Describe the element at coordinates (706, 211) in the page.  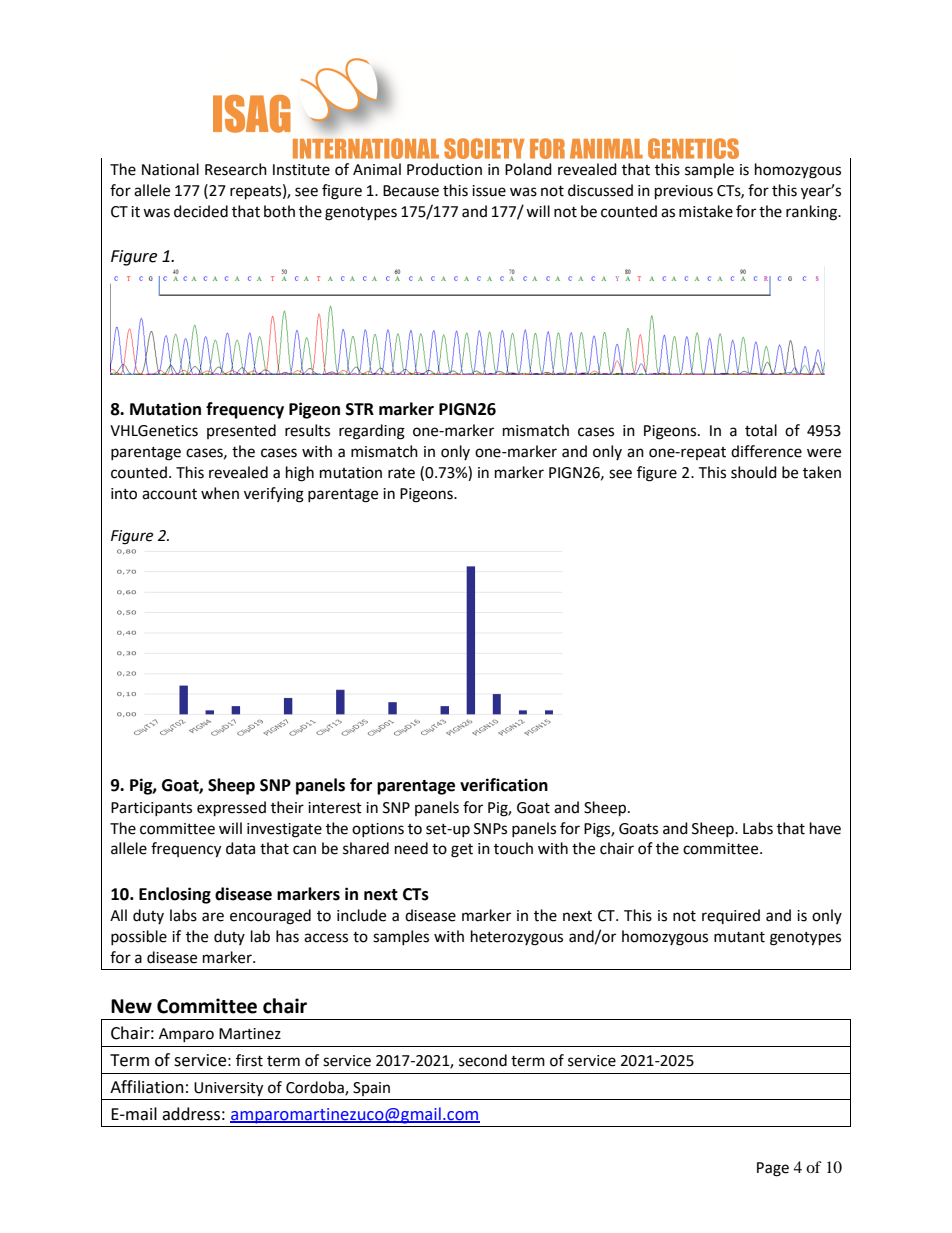
I see `mistake` at that location.
